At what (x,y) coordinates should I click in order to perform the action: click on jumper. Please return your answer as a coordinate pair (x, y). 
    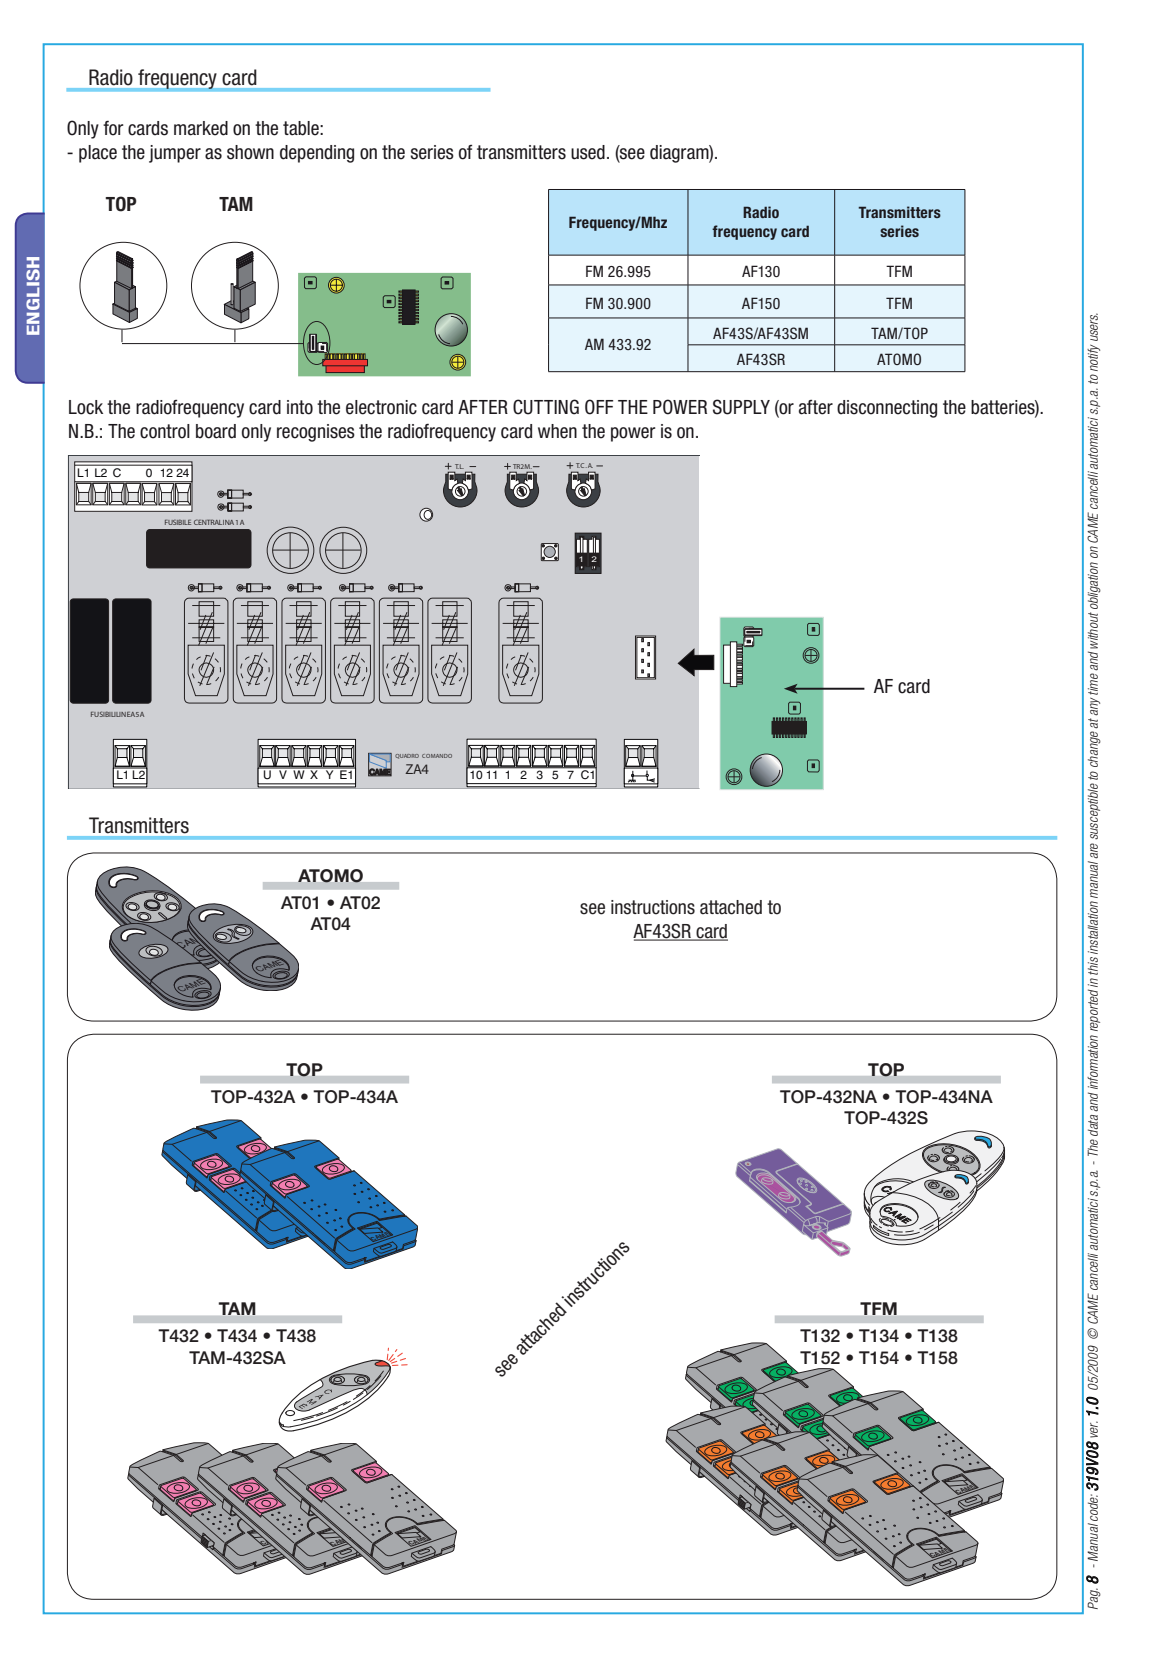
    Looking at the image, I should click on (175, 154).
